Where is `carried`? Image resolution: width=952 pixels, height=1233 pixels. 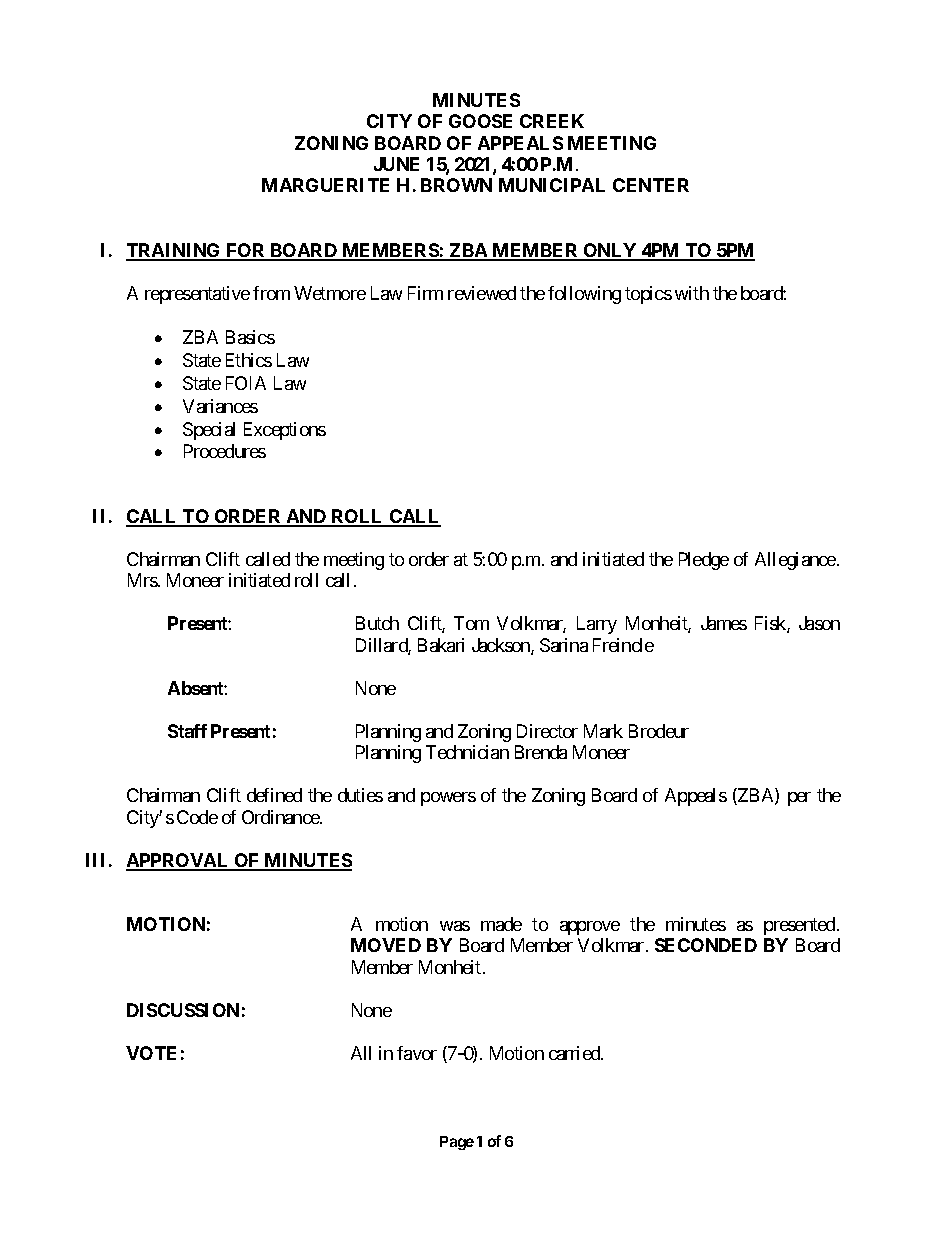
carried is located at coordinates (575, 1053).
